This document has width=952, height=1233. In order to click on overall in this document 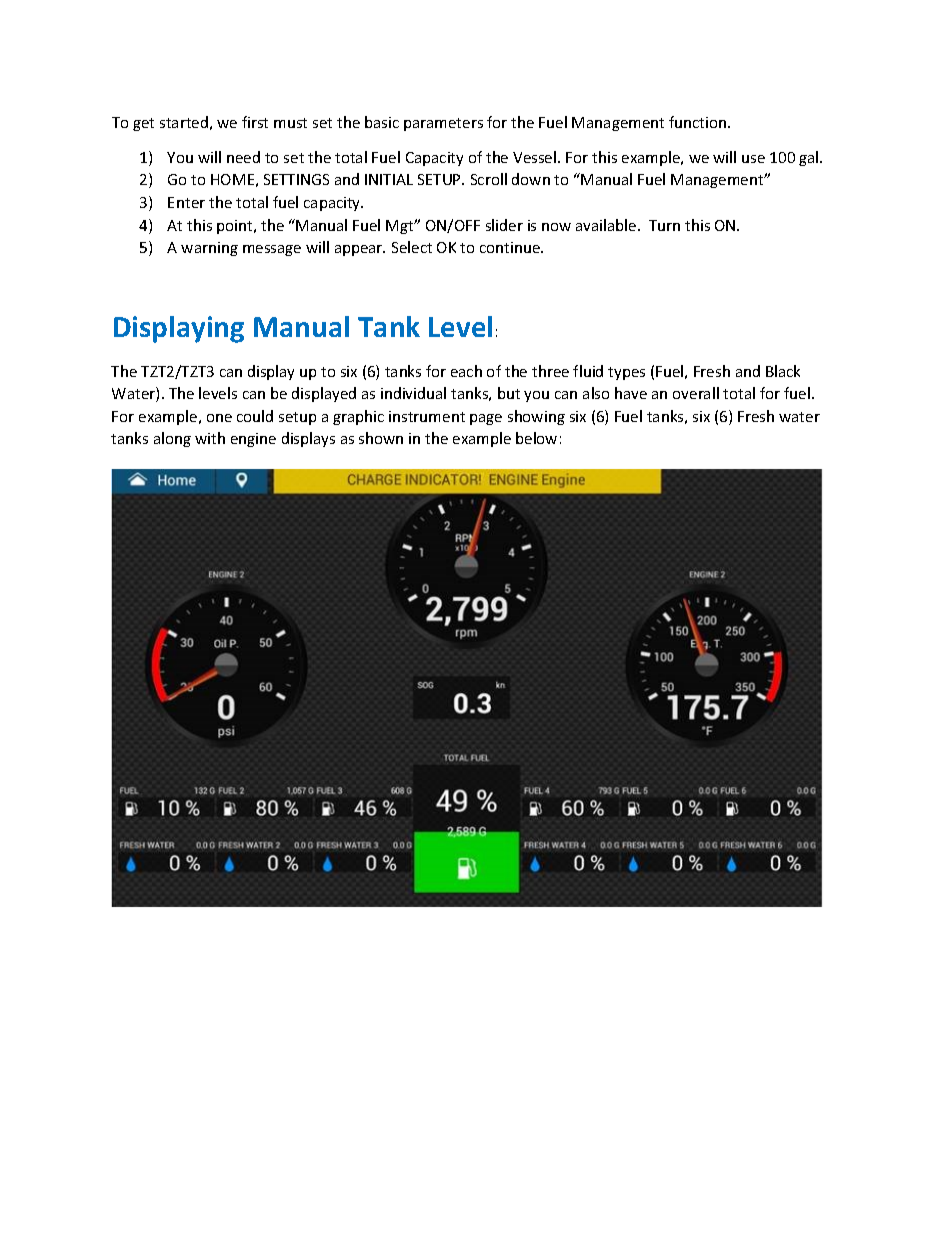, I will do `click(696, 393)`.
